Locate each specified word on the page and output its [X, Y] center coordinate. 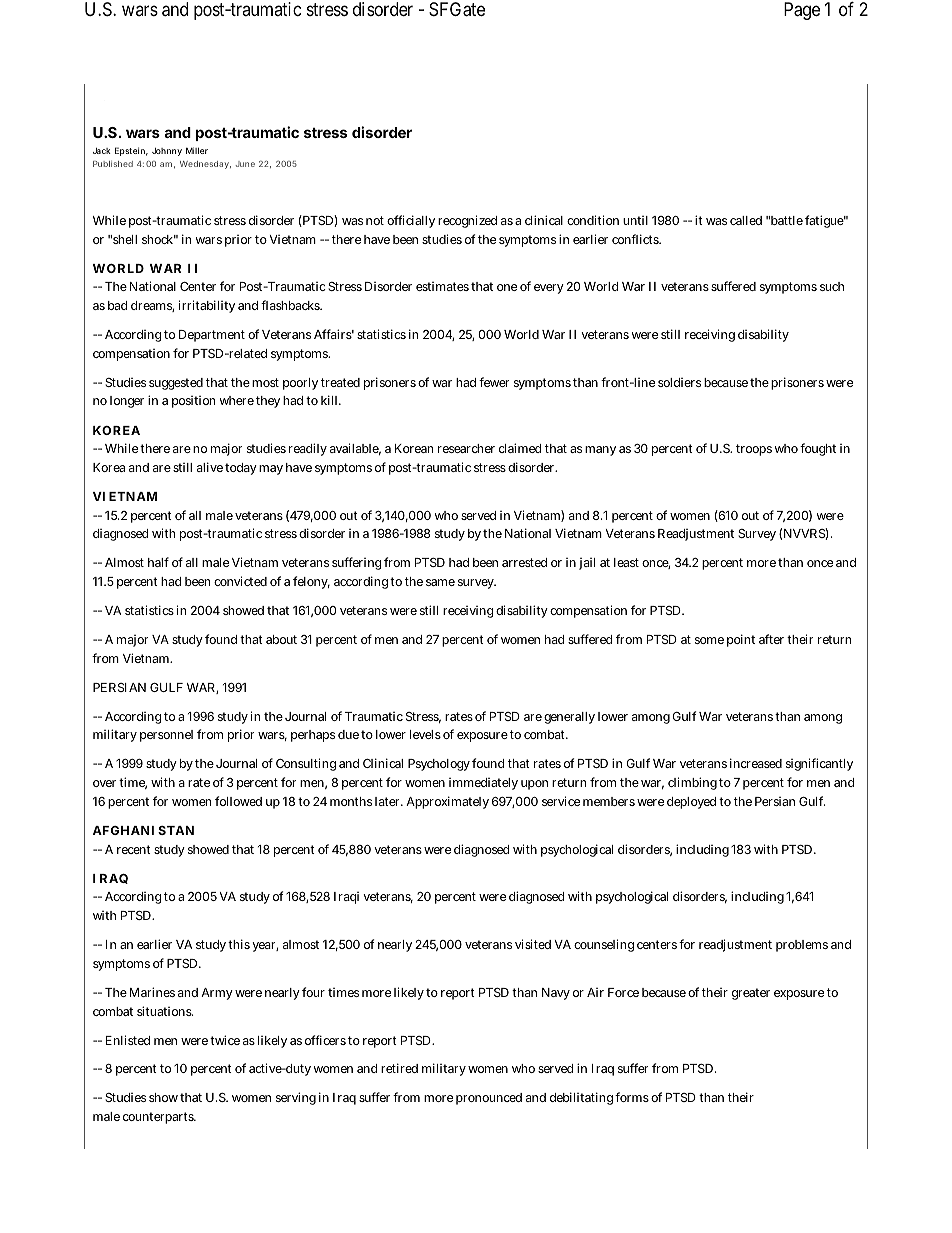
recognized [467, 221]
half [158, 562]
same [440, 582]
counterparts [159, 1118]
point [741, 640]
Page [802, 11]
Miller [197, 150]
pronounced [489, 1099]
